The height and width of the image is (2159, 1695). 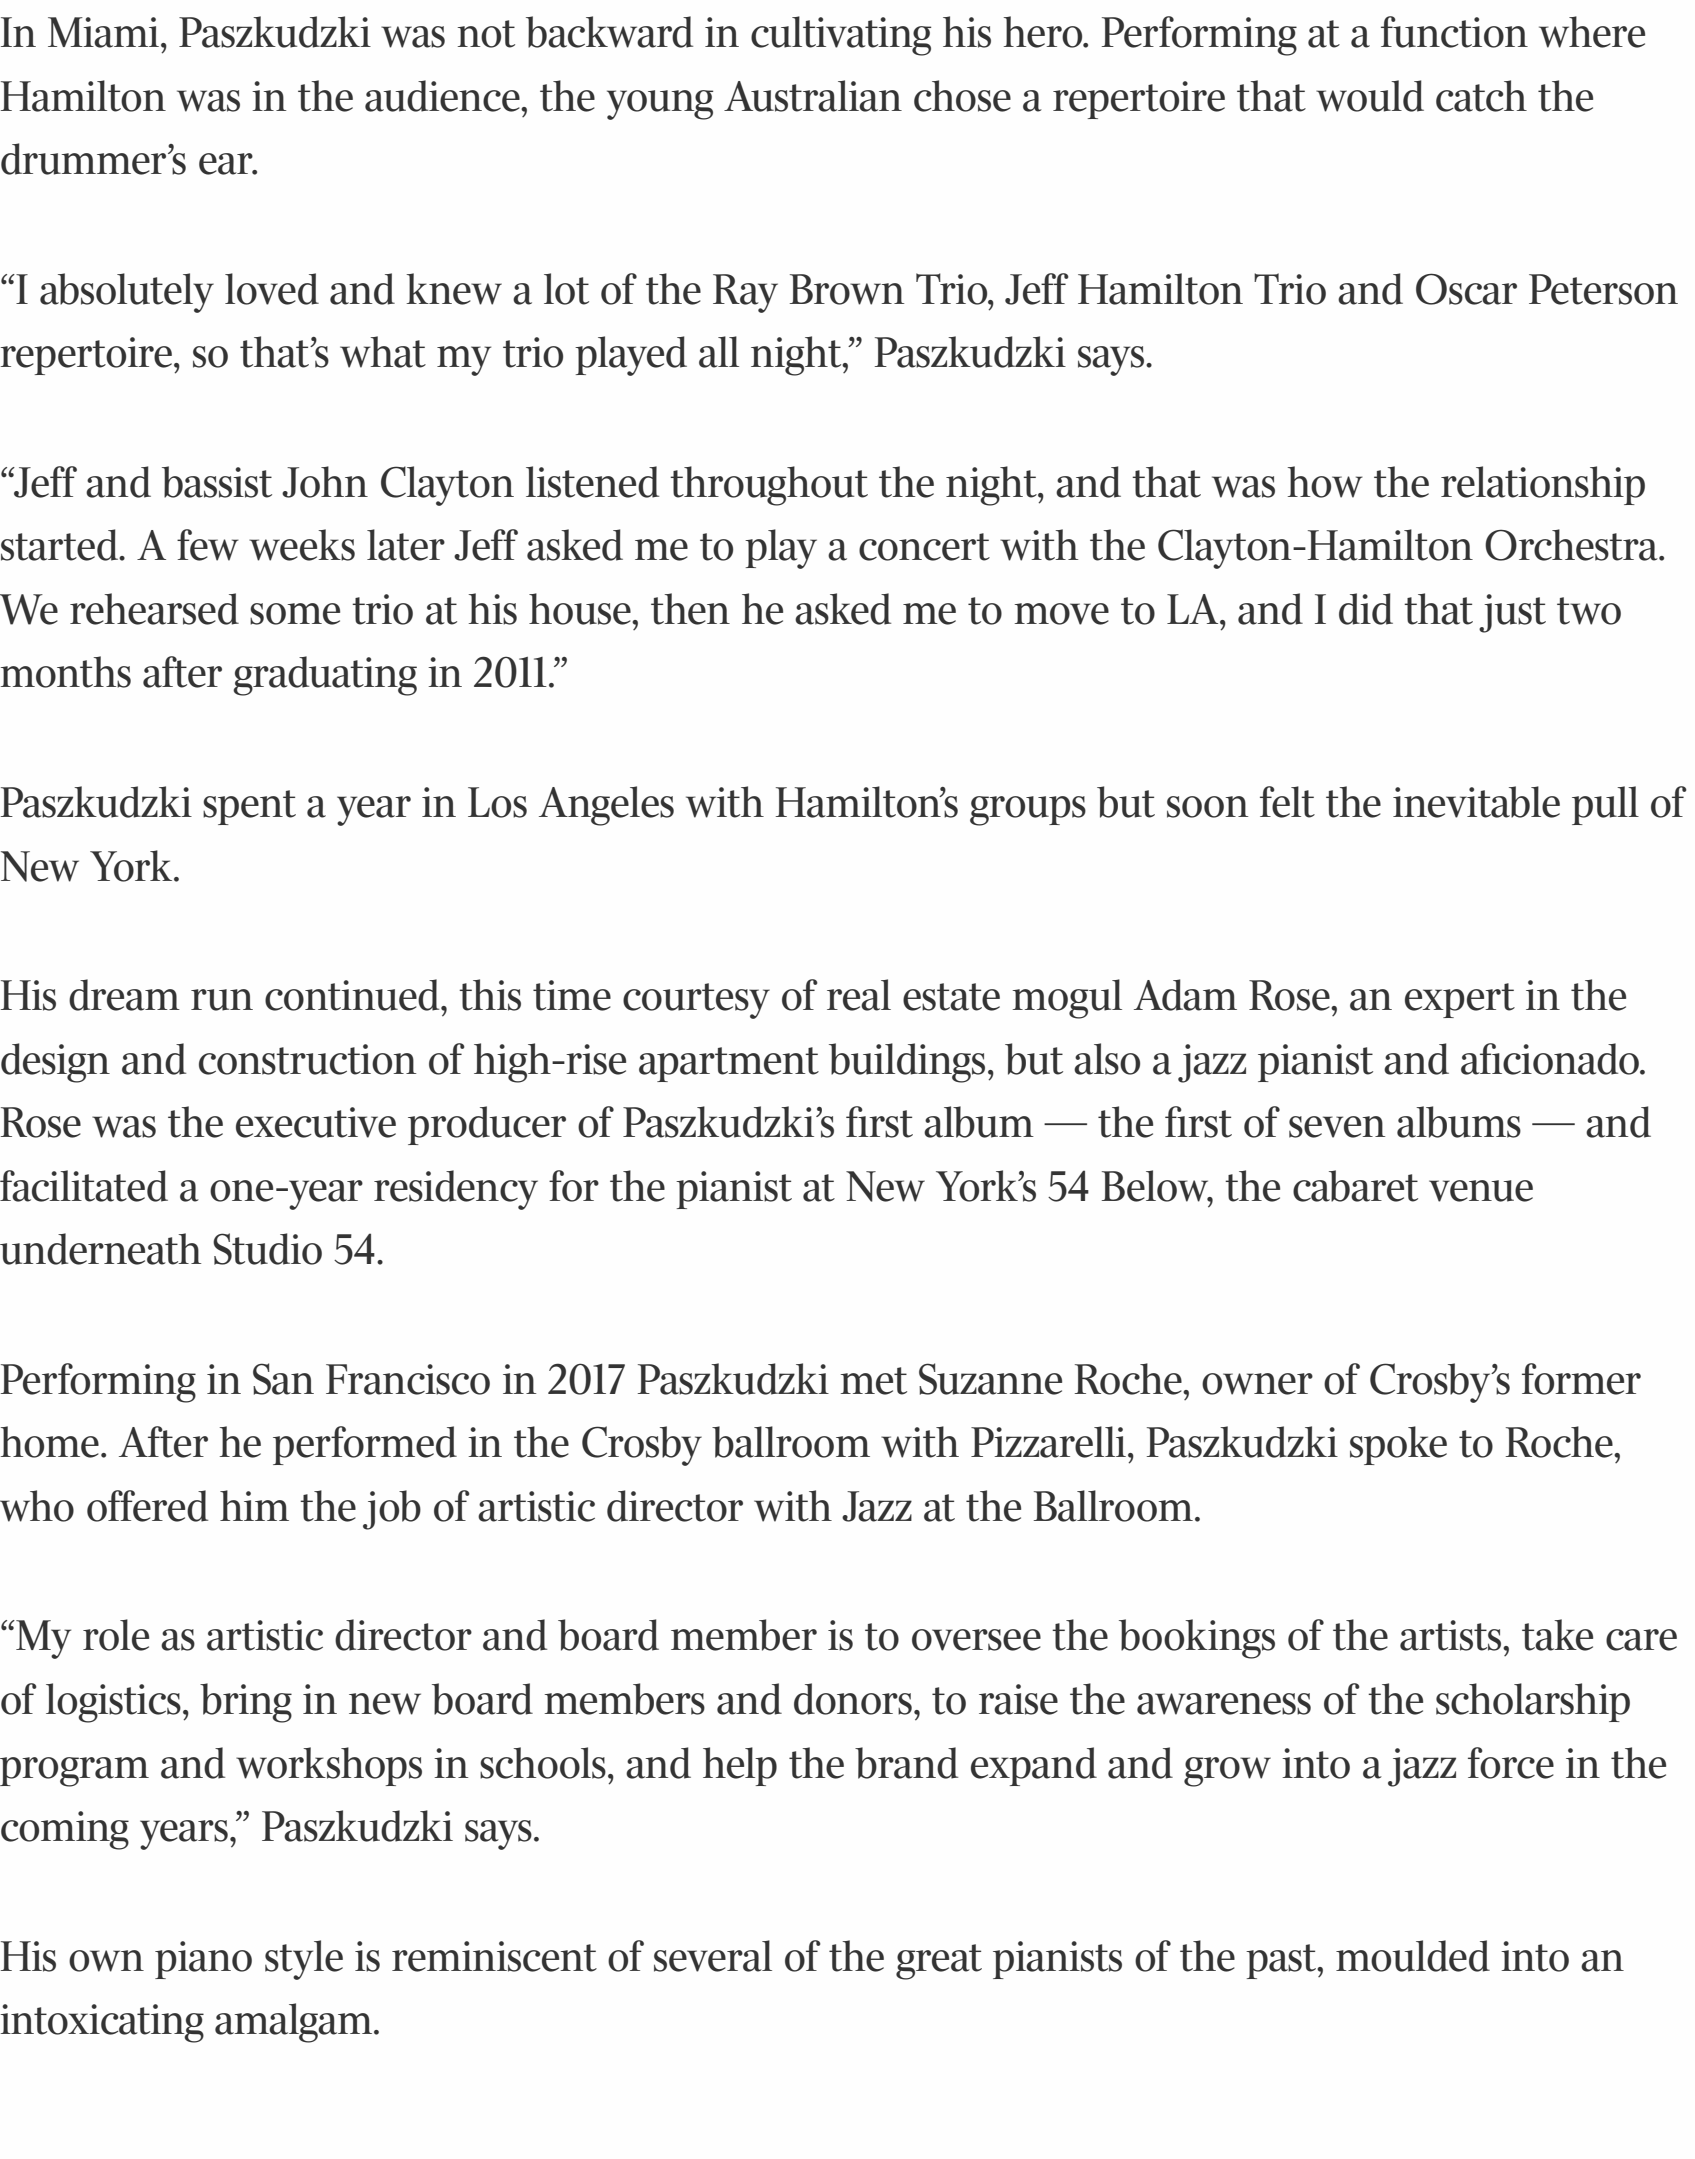 I want to click on real, so click(x=859, y=995).
